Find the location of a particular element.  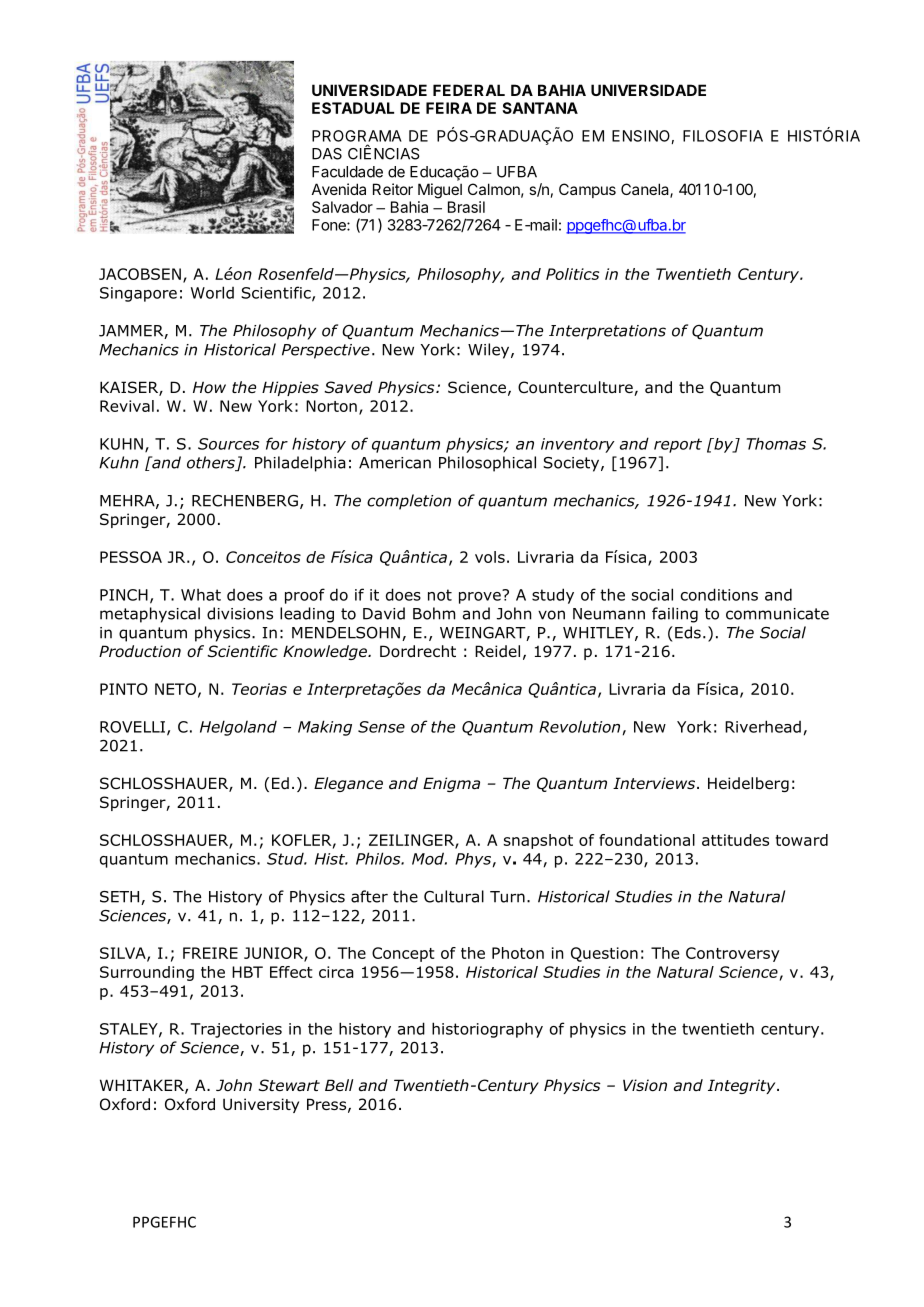

prove is located at coordinates (481, 597).
